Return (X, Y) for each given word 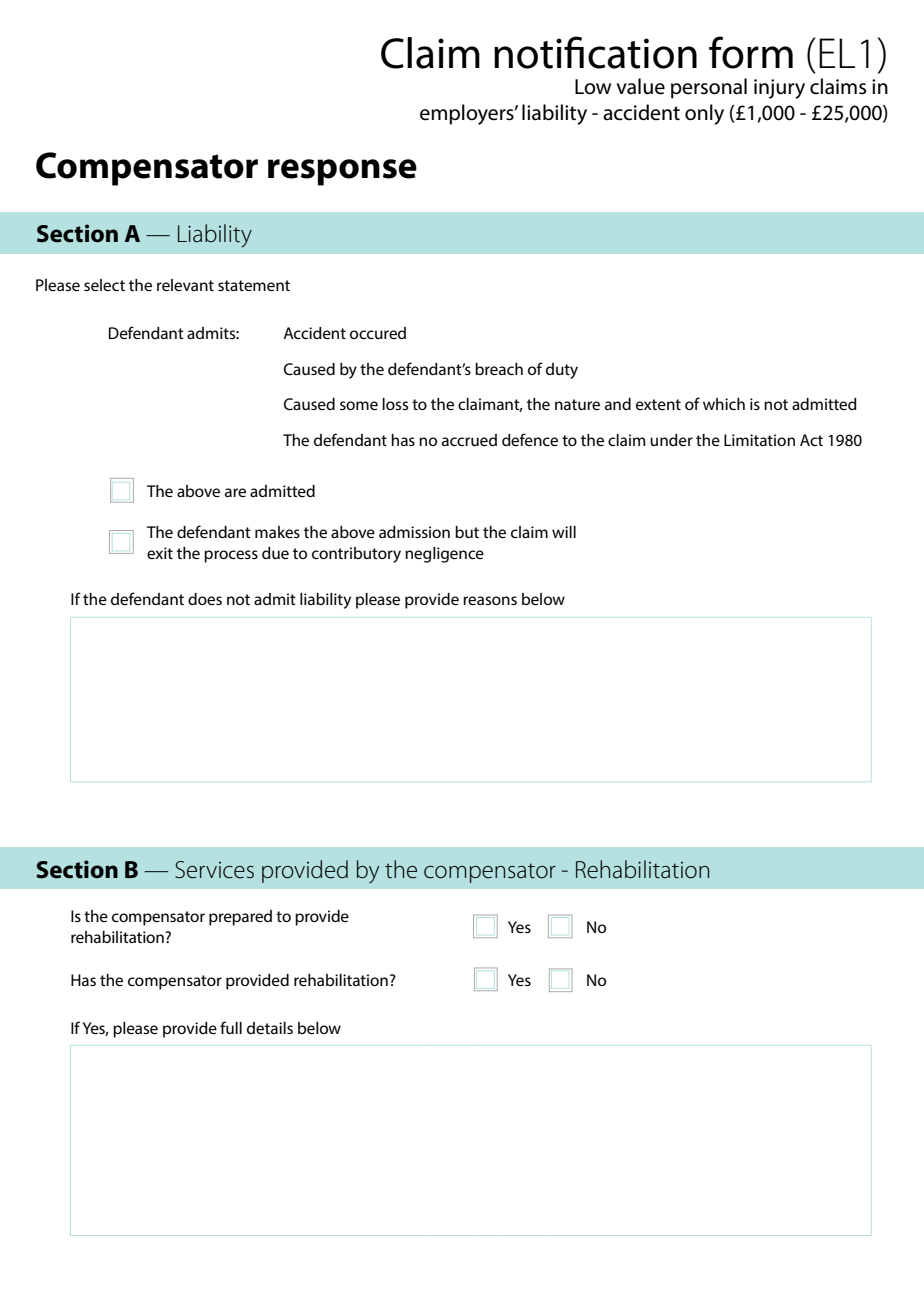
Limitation (759, 440)
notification (595, 52)
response (342, 172)
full (231, 1027)
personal (709, 88)
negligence (444, 555)
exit (160, 553)
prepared (240, 918)
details (270, 1028)
